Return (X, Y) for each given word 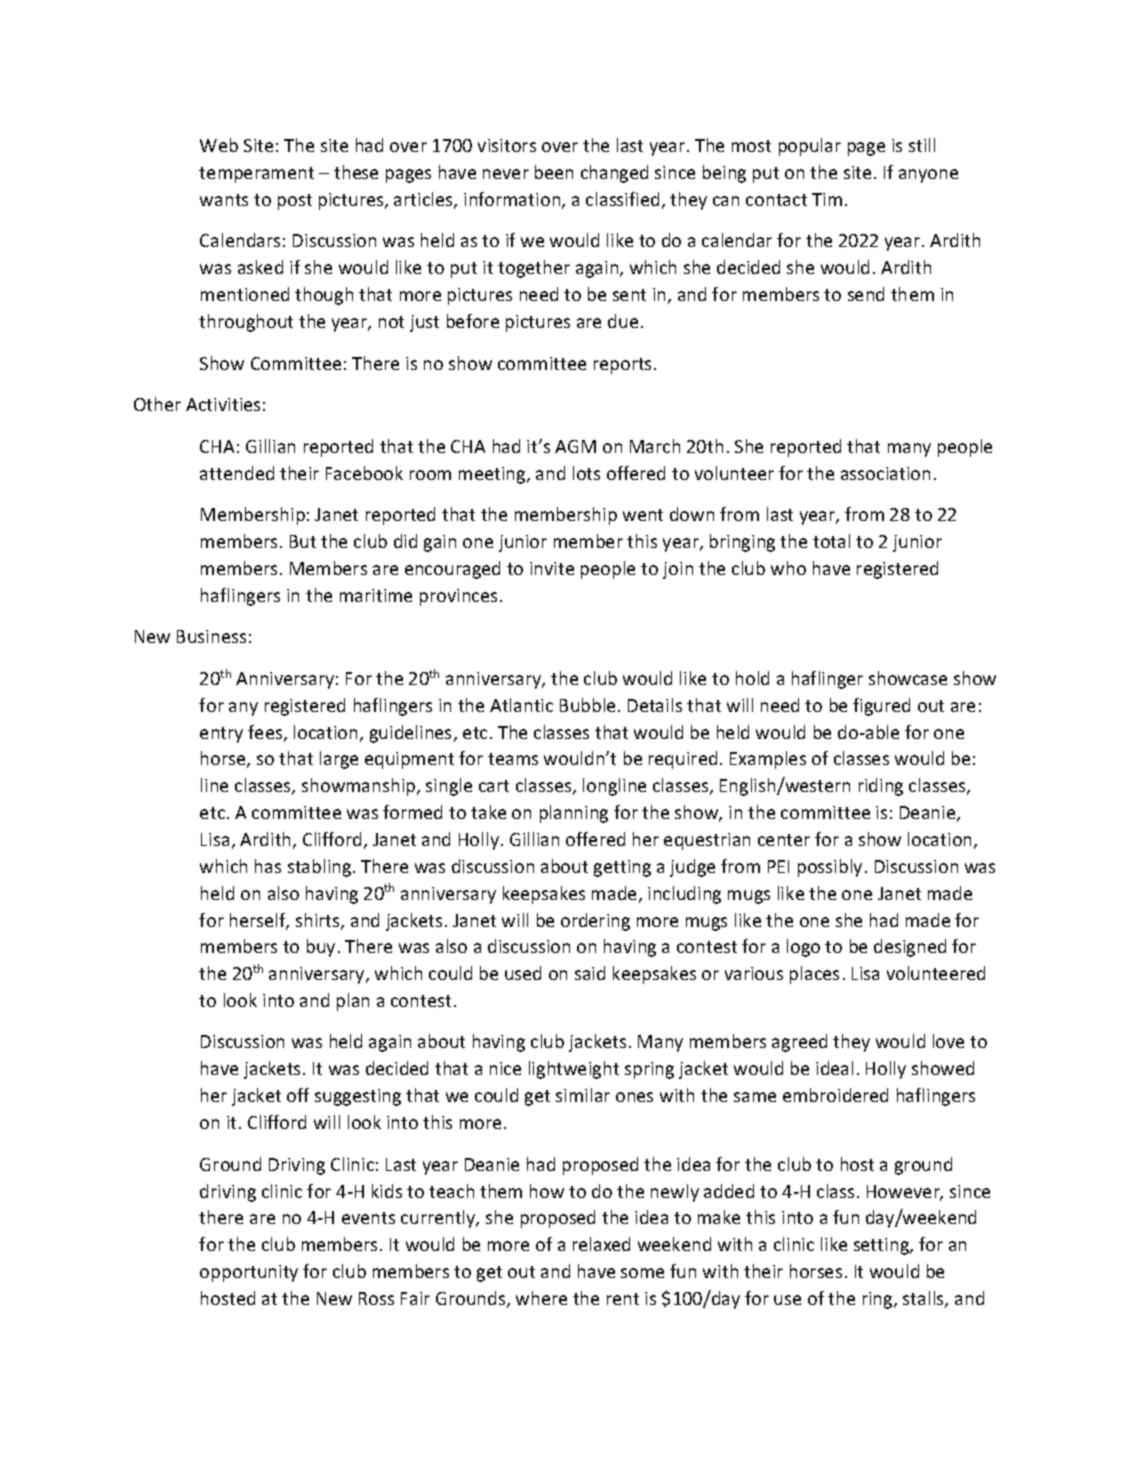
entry (221, 735)
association (885, 473)
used (523, 973)
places (814, 975)
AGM (575, 446)
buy (321, 948)
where (541, 1298)
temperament (256, 175)
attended (237, 473)
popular (810, 147)
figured (881, 707)
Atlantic (521, 705)
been (554, 172)
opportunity (249, 1273)
